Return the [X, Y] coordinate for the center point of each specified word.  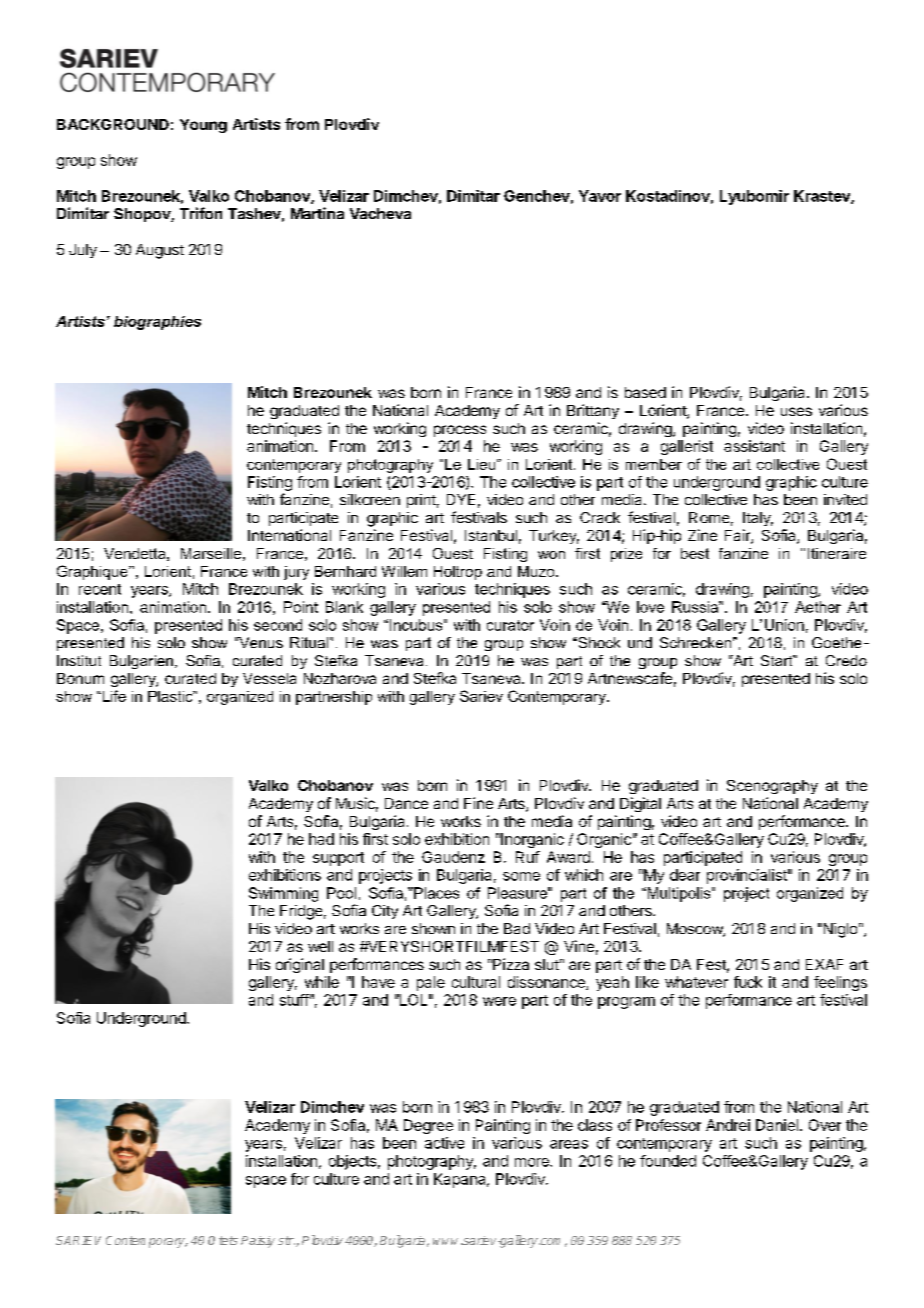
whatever [696, 982]
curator [510, 625]
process [460, 431]
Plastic [171, 696]
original [300, 965]
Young [203, 126]
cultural [476, 982]
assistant [754, 446]
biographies [157, 323]
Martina [317, 213]
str [286, 1240]
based [645, 392]
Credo [846, 660]
